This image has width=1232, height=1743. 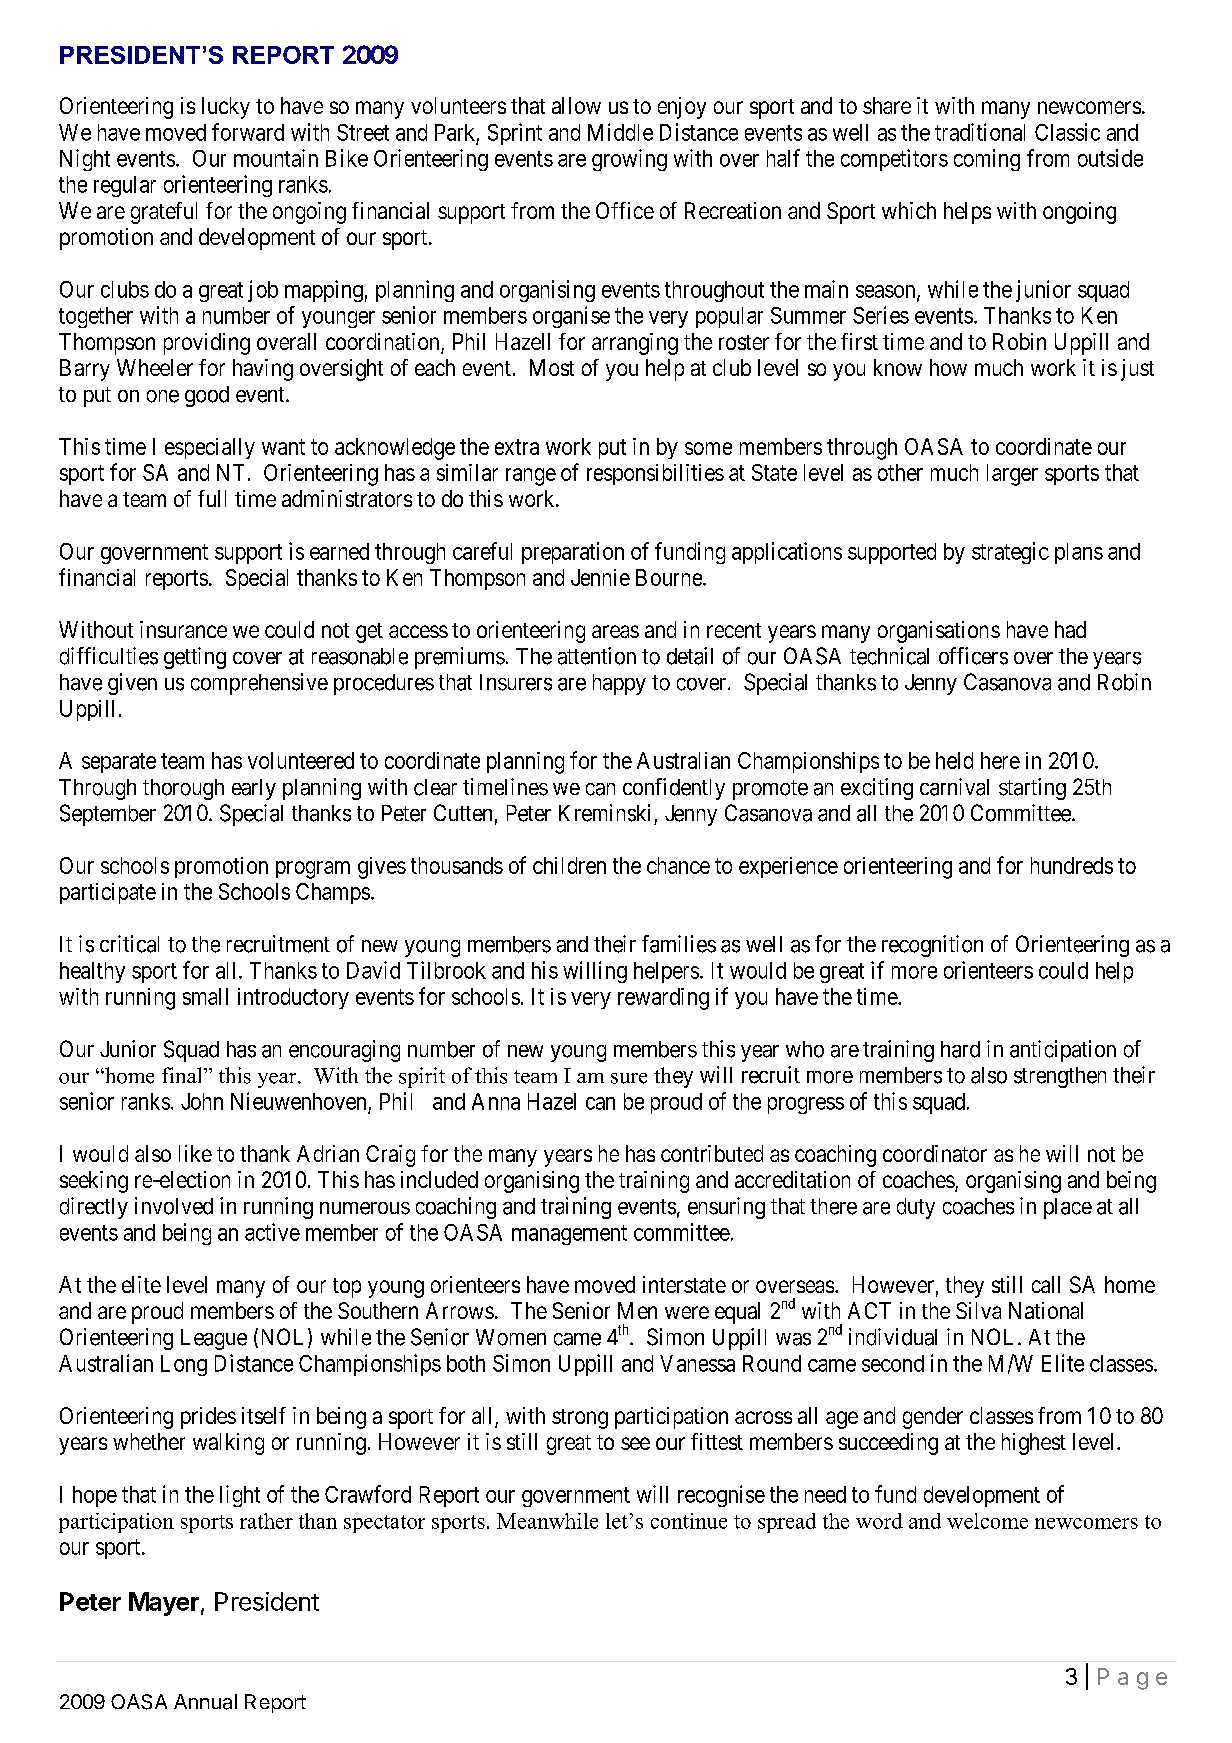 I want to click on preparation, so click(x=573, y=553).
